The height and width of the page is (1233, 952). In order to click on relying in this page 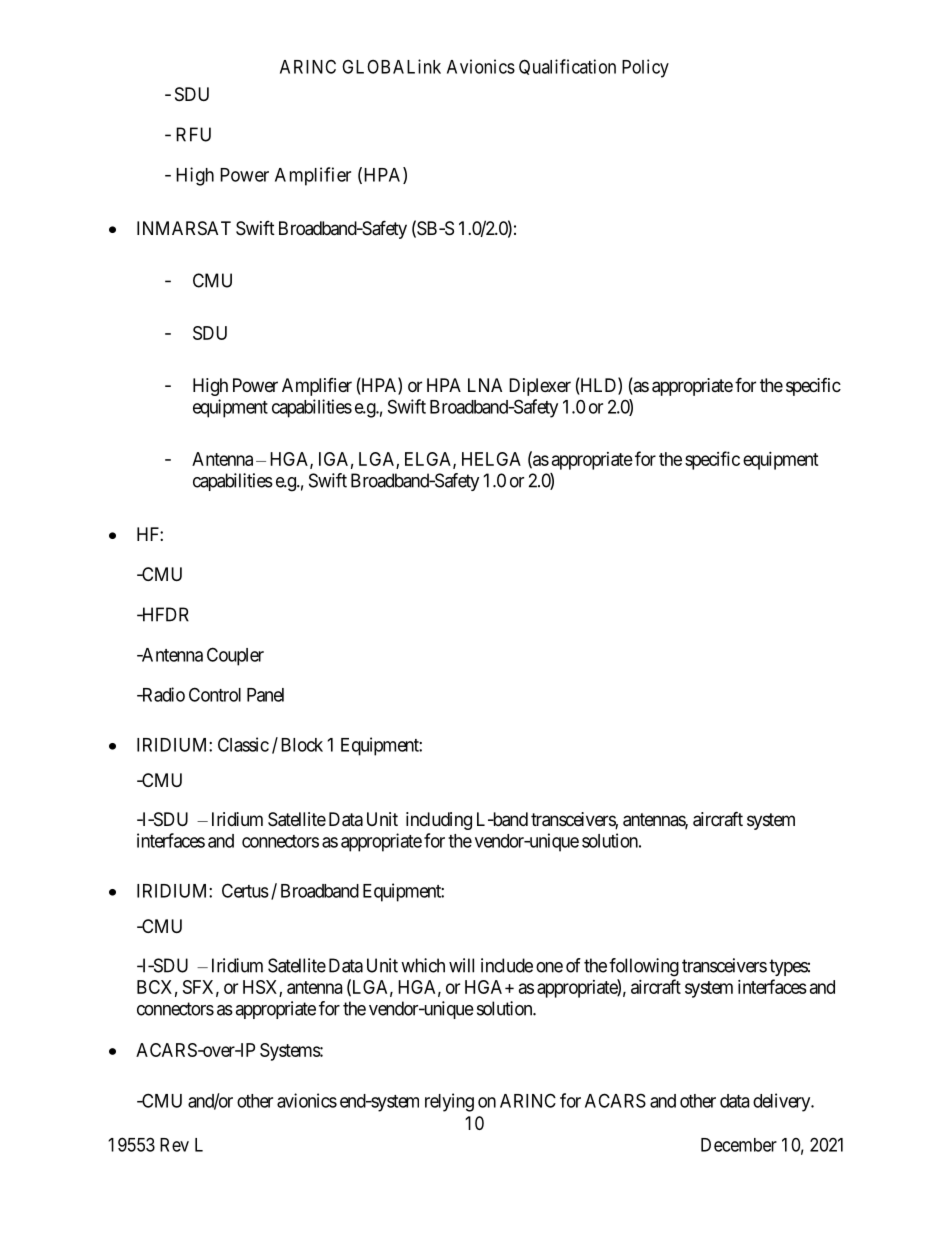, I will do `click(449, 1102)`.
